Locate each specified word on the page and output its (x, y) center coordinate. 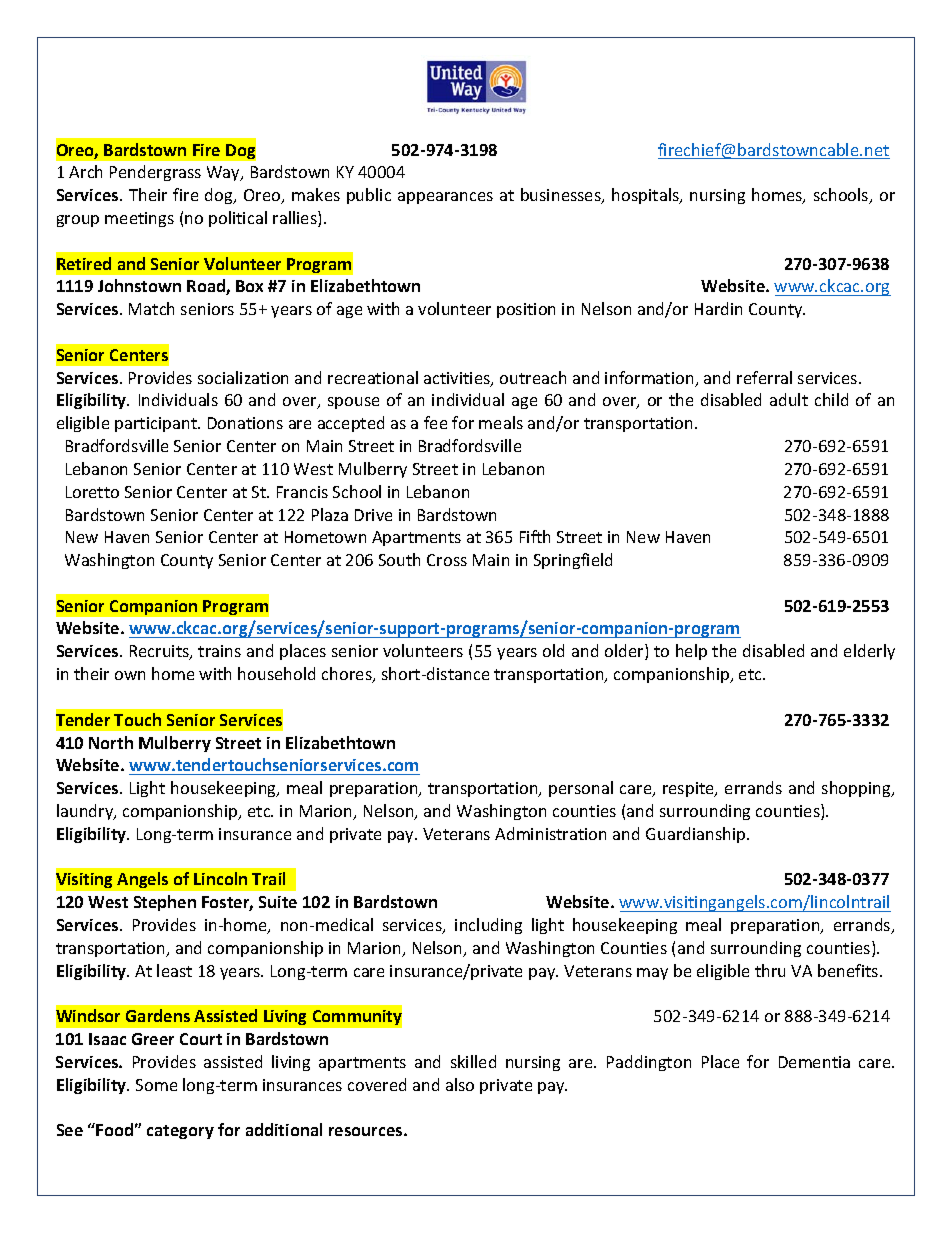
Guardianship (697, 835)
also (460, 1084)
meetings (139, 219)
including (488, 926)
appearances (445, 198)
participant (157, 424)
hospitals (646, 196)
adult (789, 399)
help (691, 652)
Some (156, 1085)
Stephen (165, 903)
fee (435, 422)
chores (348, 675)
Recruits (160, 652)
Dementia (814, 1062)
